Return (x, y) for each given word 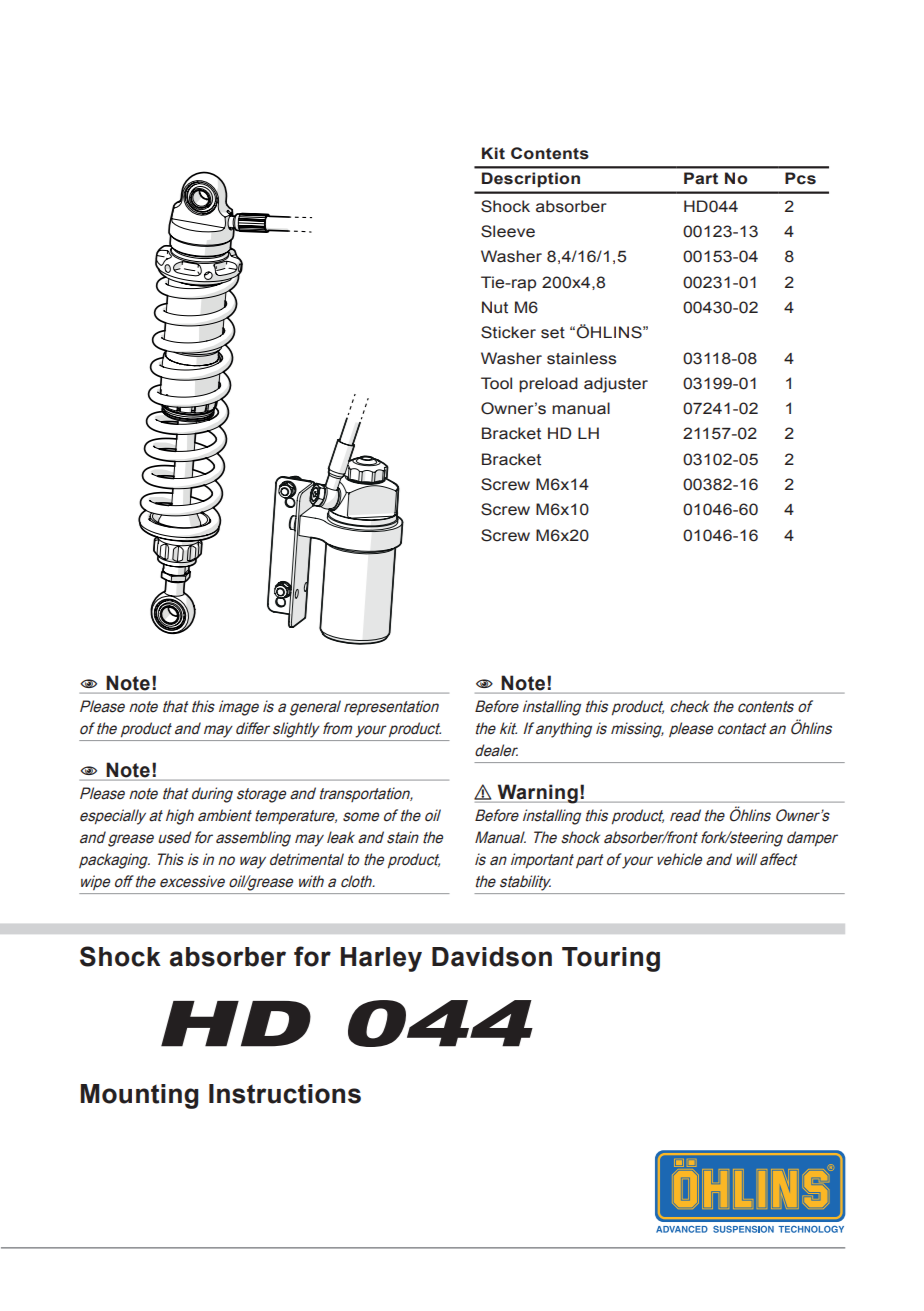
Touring (611, 959)
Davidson (492, 957)
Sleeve (508, 231)
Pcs (800, 178)
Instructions (285, 1094)
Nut (495, 307)
